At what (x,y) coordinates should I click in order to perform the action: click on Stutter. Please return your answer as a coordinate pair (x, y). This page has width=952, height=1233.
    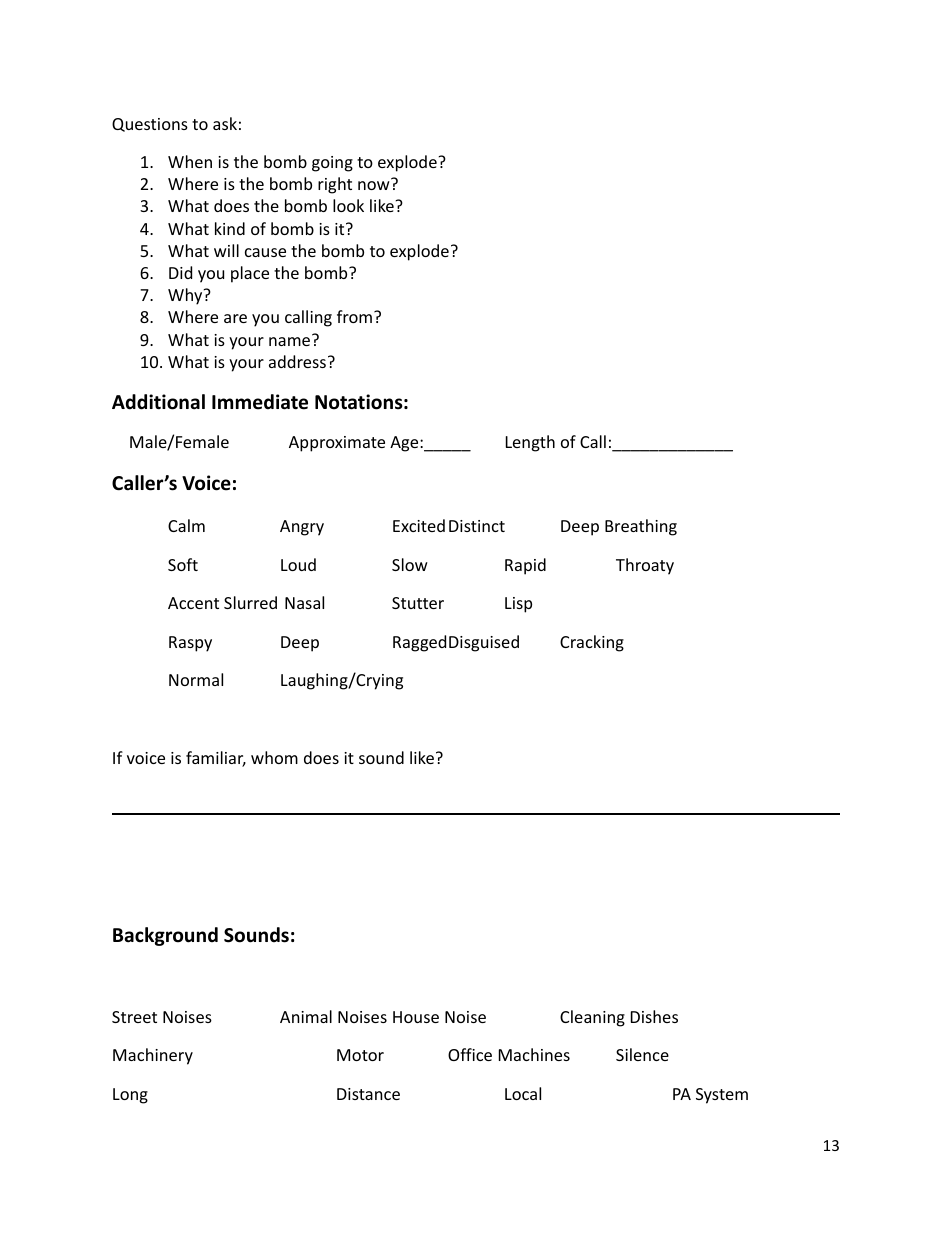
    Looking at the image, I should click on (418, 603).
